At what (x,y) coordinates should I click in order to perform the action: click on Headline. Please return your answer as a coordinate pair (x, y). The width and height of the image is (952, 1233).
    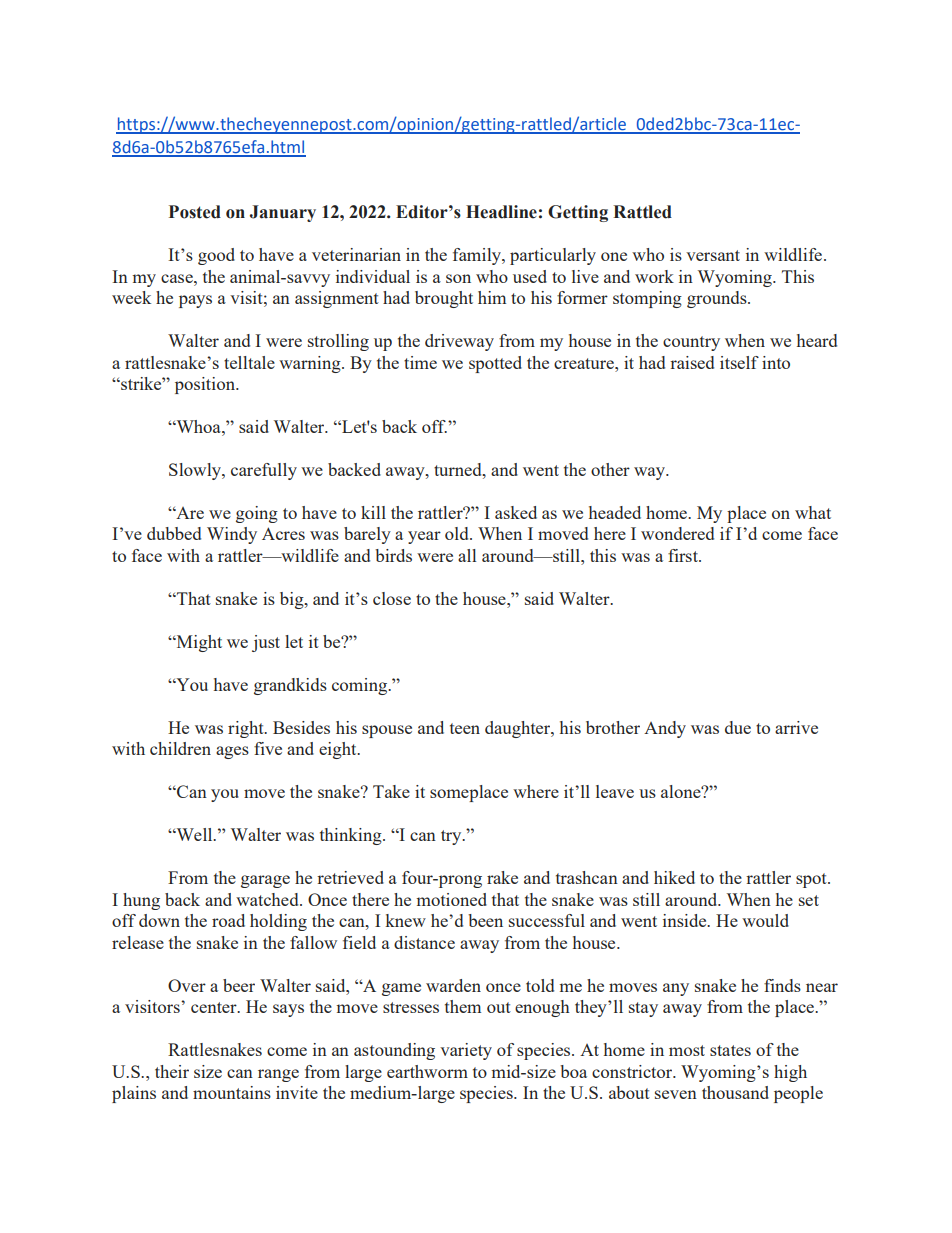
    Looking at the image, I should click on (501, 212).
